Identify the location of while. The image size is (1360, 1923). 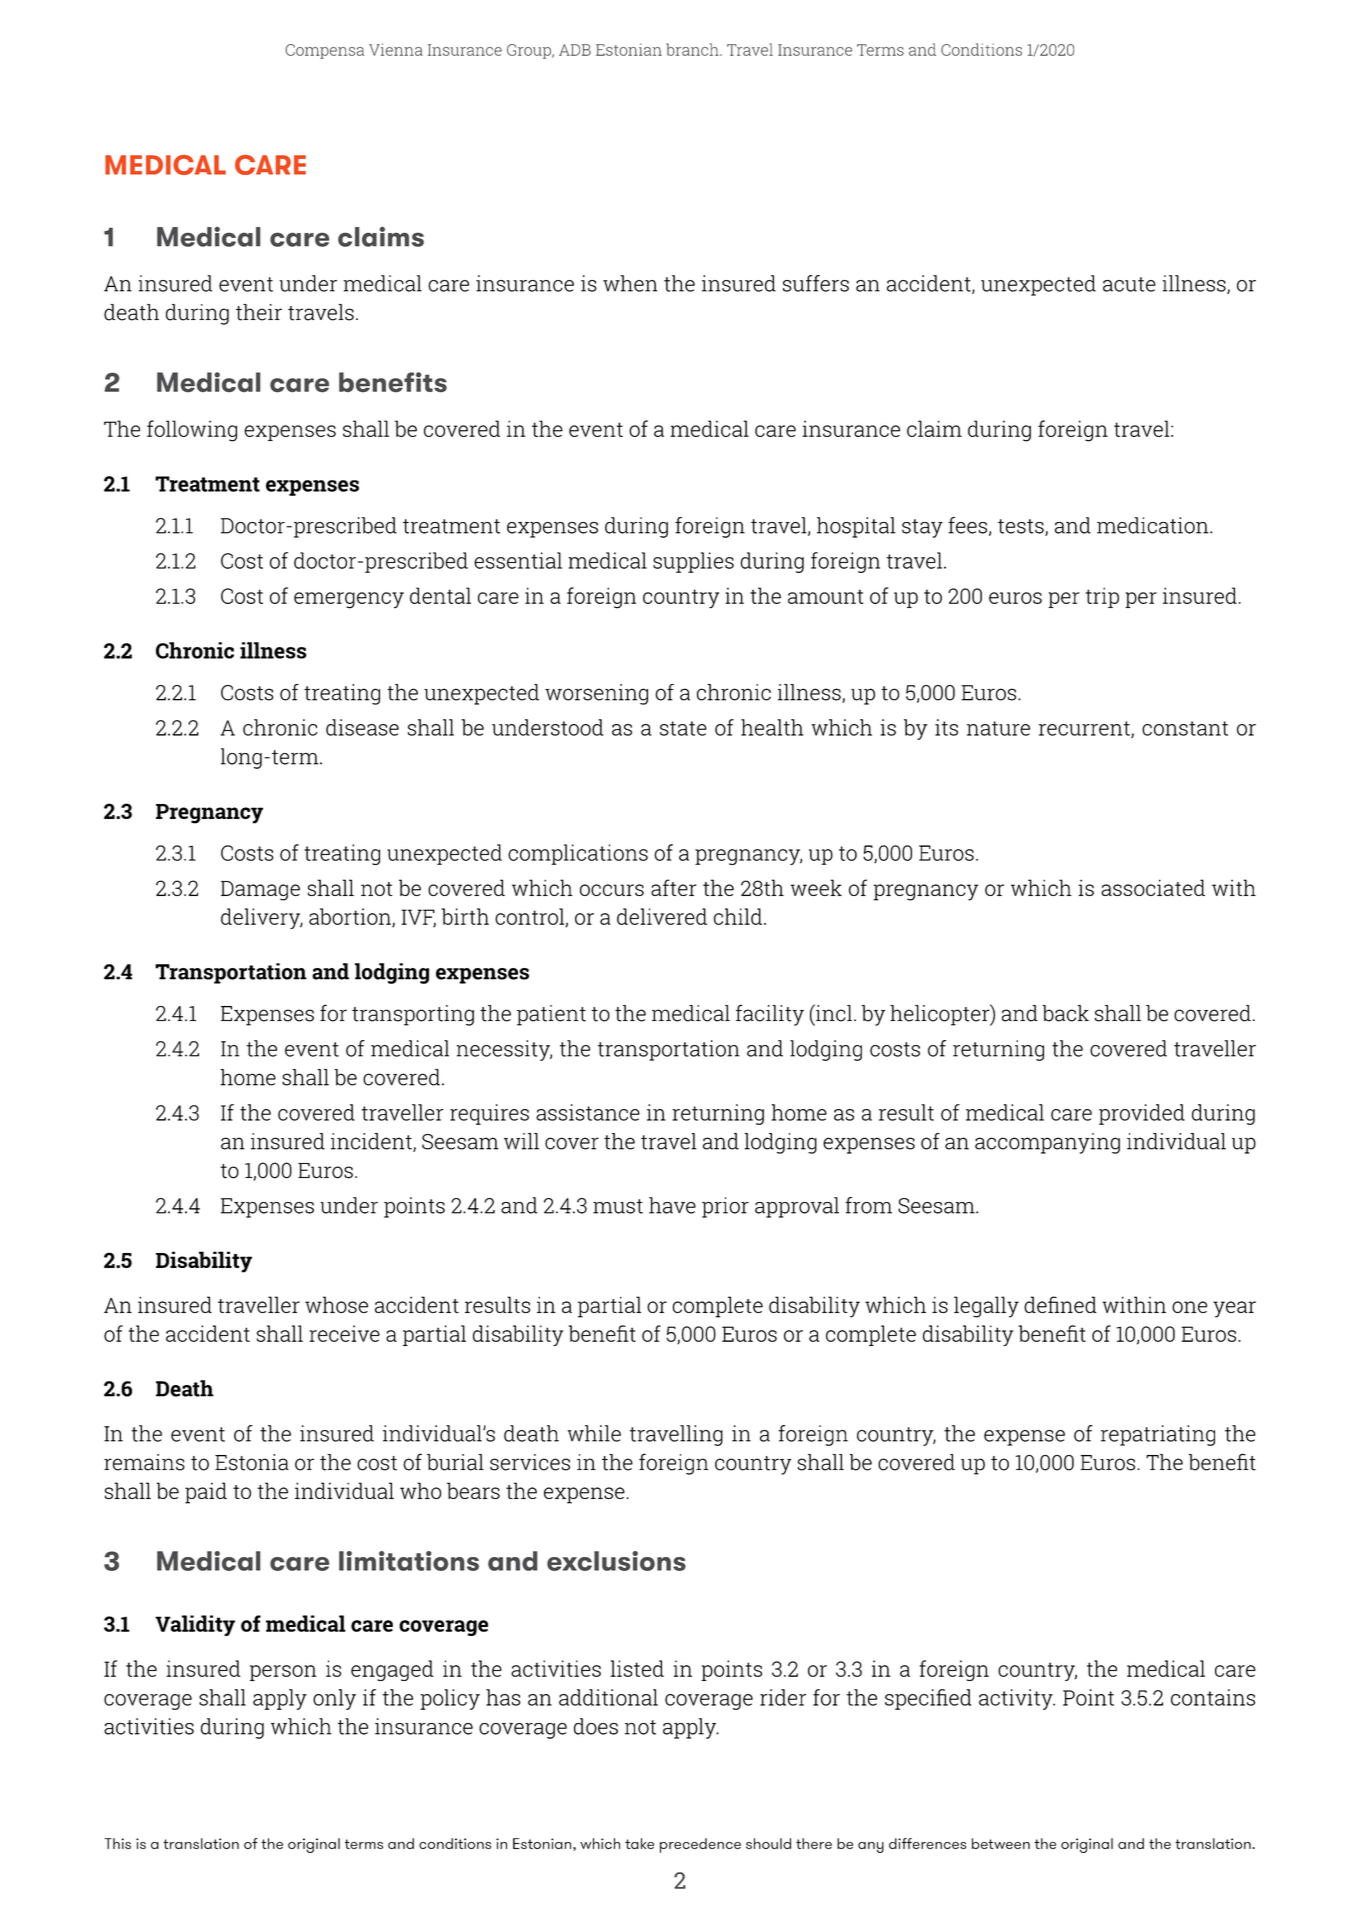
(594, 1433).
